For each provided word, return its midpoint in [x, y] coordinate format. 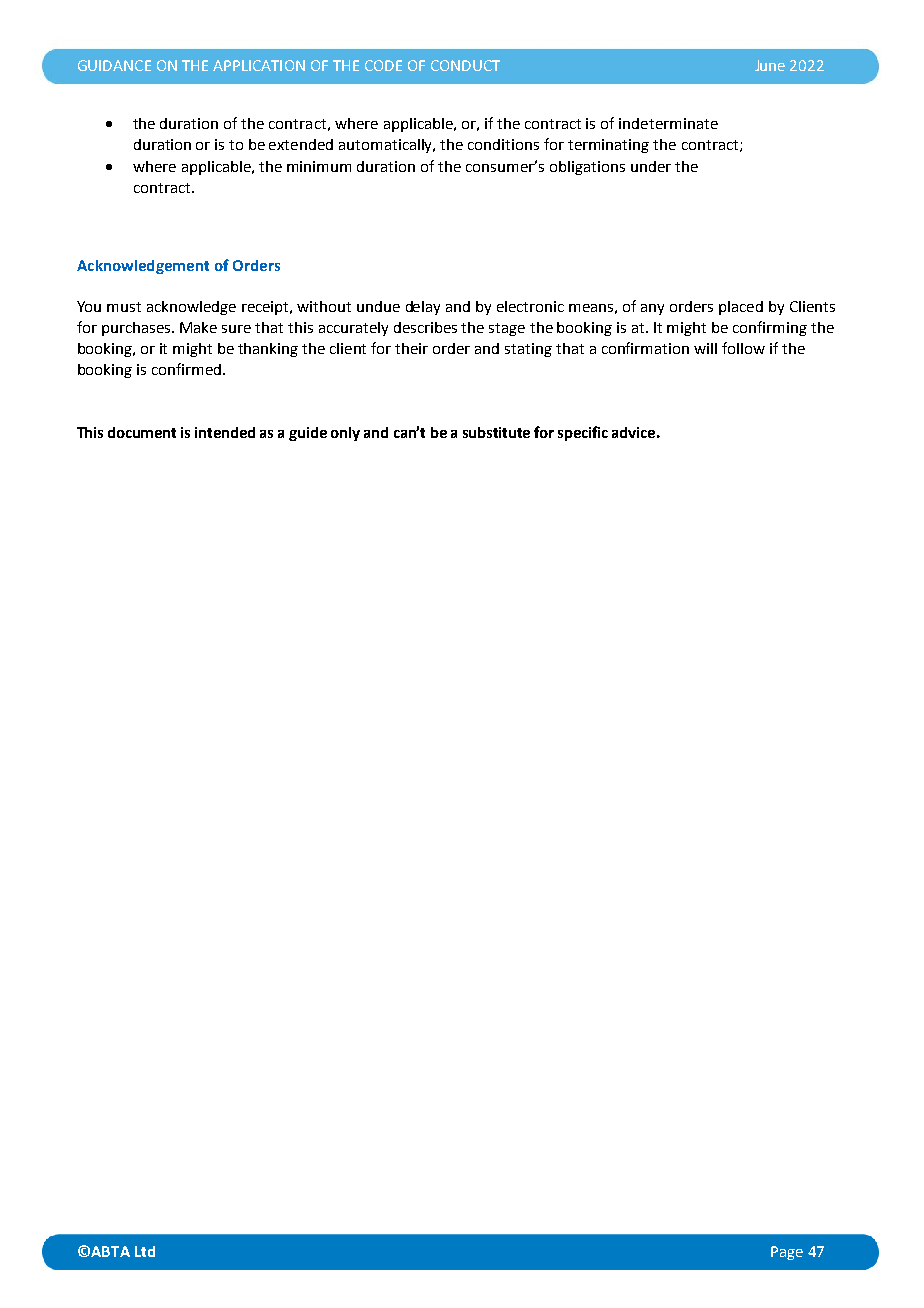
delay [423, 308]
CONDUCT [465, 65]
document [142, 432]
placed [741, 308]
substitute [496, 432]
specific [583, 433]
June [770, 65]
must [124, 307]
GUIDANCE [114, 65]
